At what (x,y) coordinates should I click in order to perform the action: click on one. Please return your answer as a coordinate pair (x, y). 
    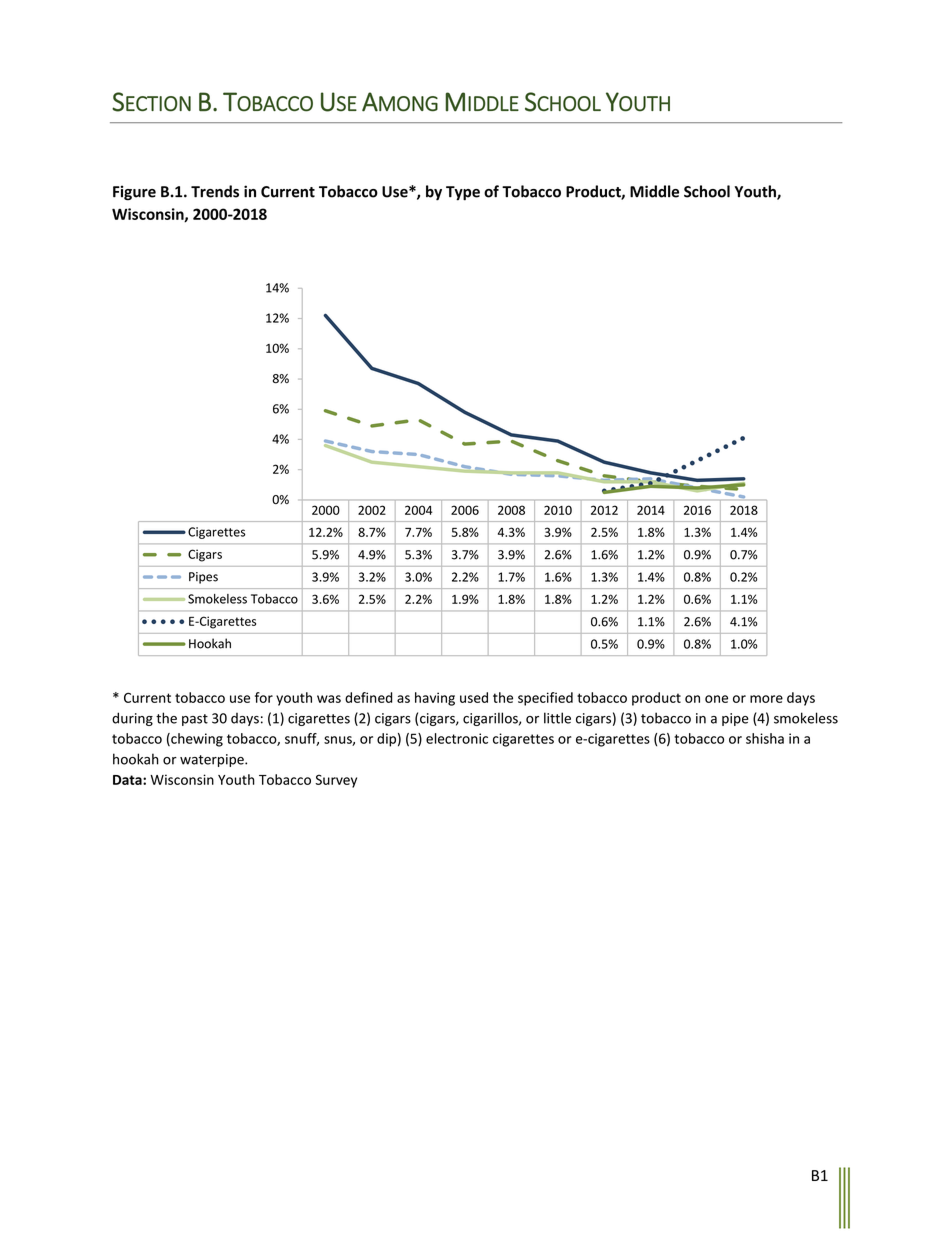
    Looking at the image, I should click on (716, 699).
